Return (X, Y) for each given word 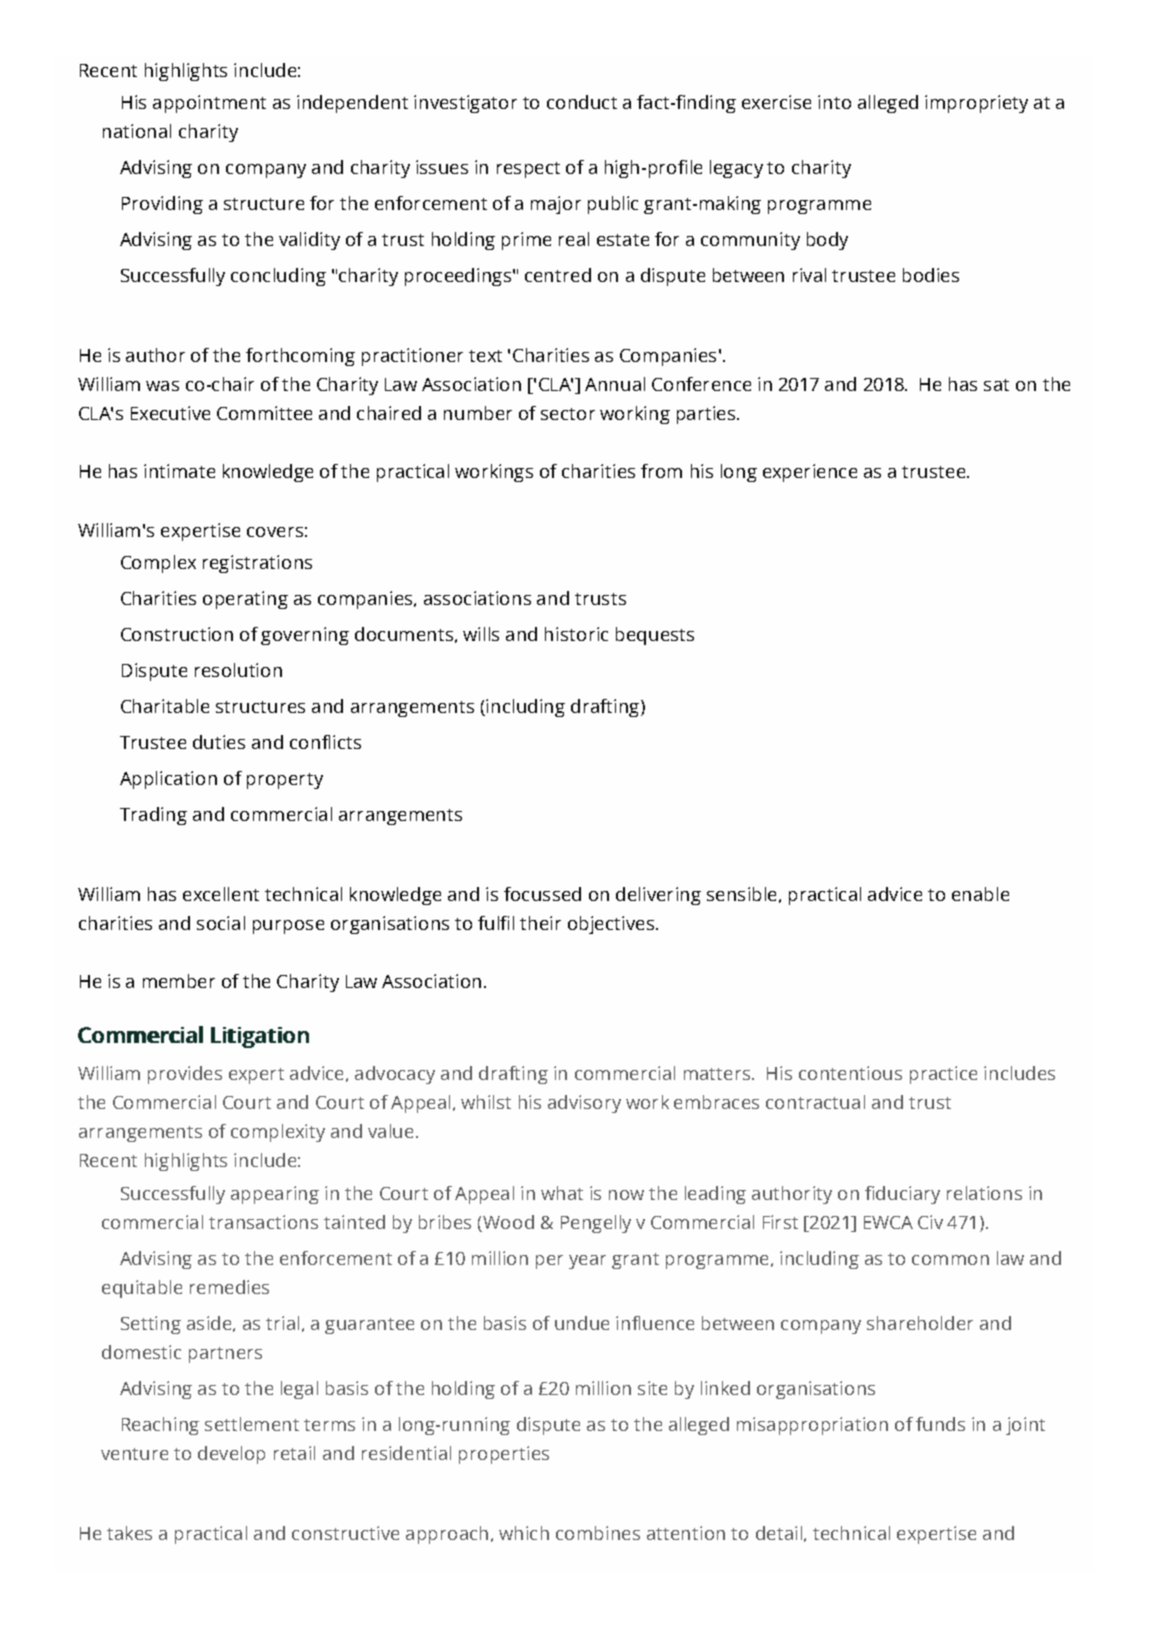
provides (185, 1075)
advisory (584, 1104)
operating (245, 600)
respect (528, 170)
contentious (850, 1073)
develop (231, 1455)
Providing (162, 205)
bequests (655, 636)
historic (576, 634)
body (827, 241)
